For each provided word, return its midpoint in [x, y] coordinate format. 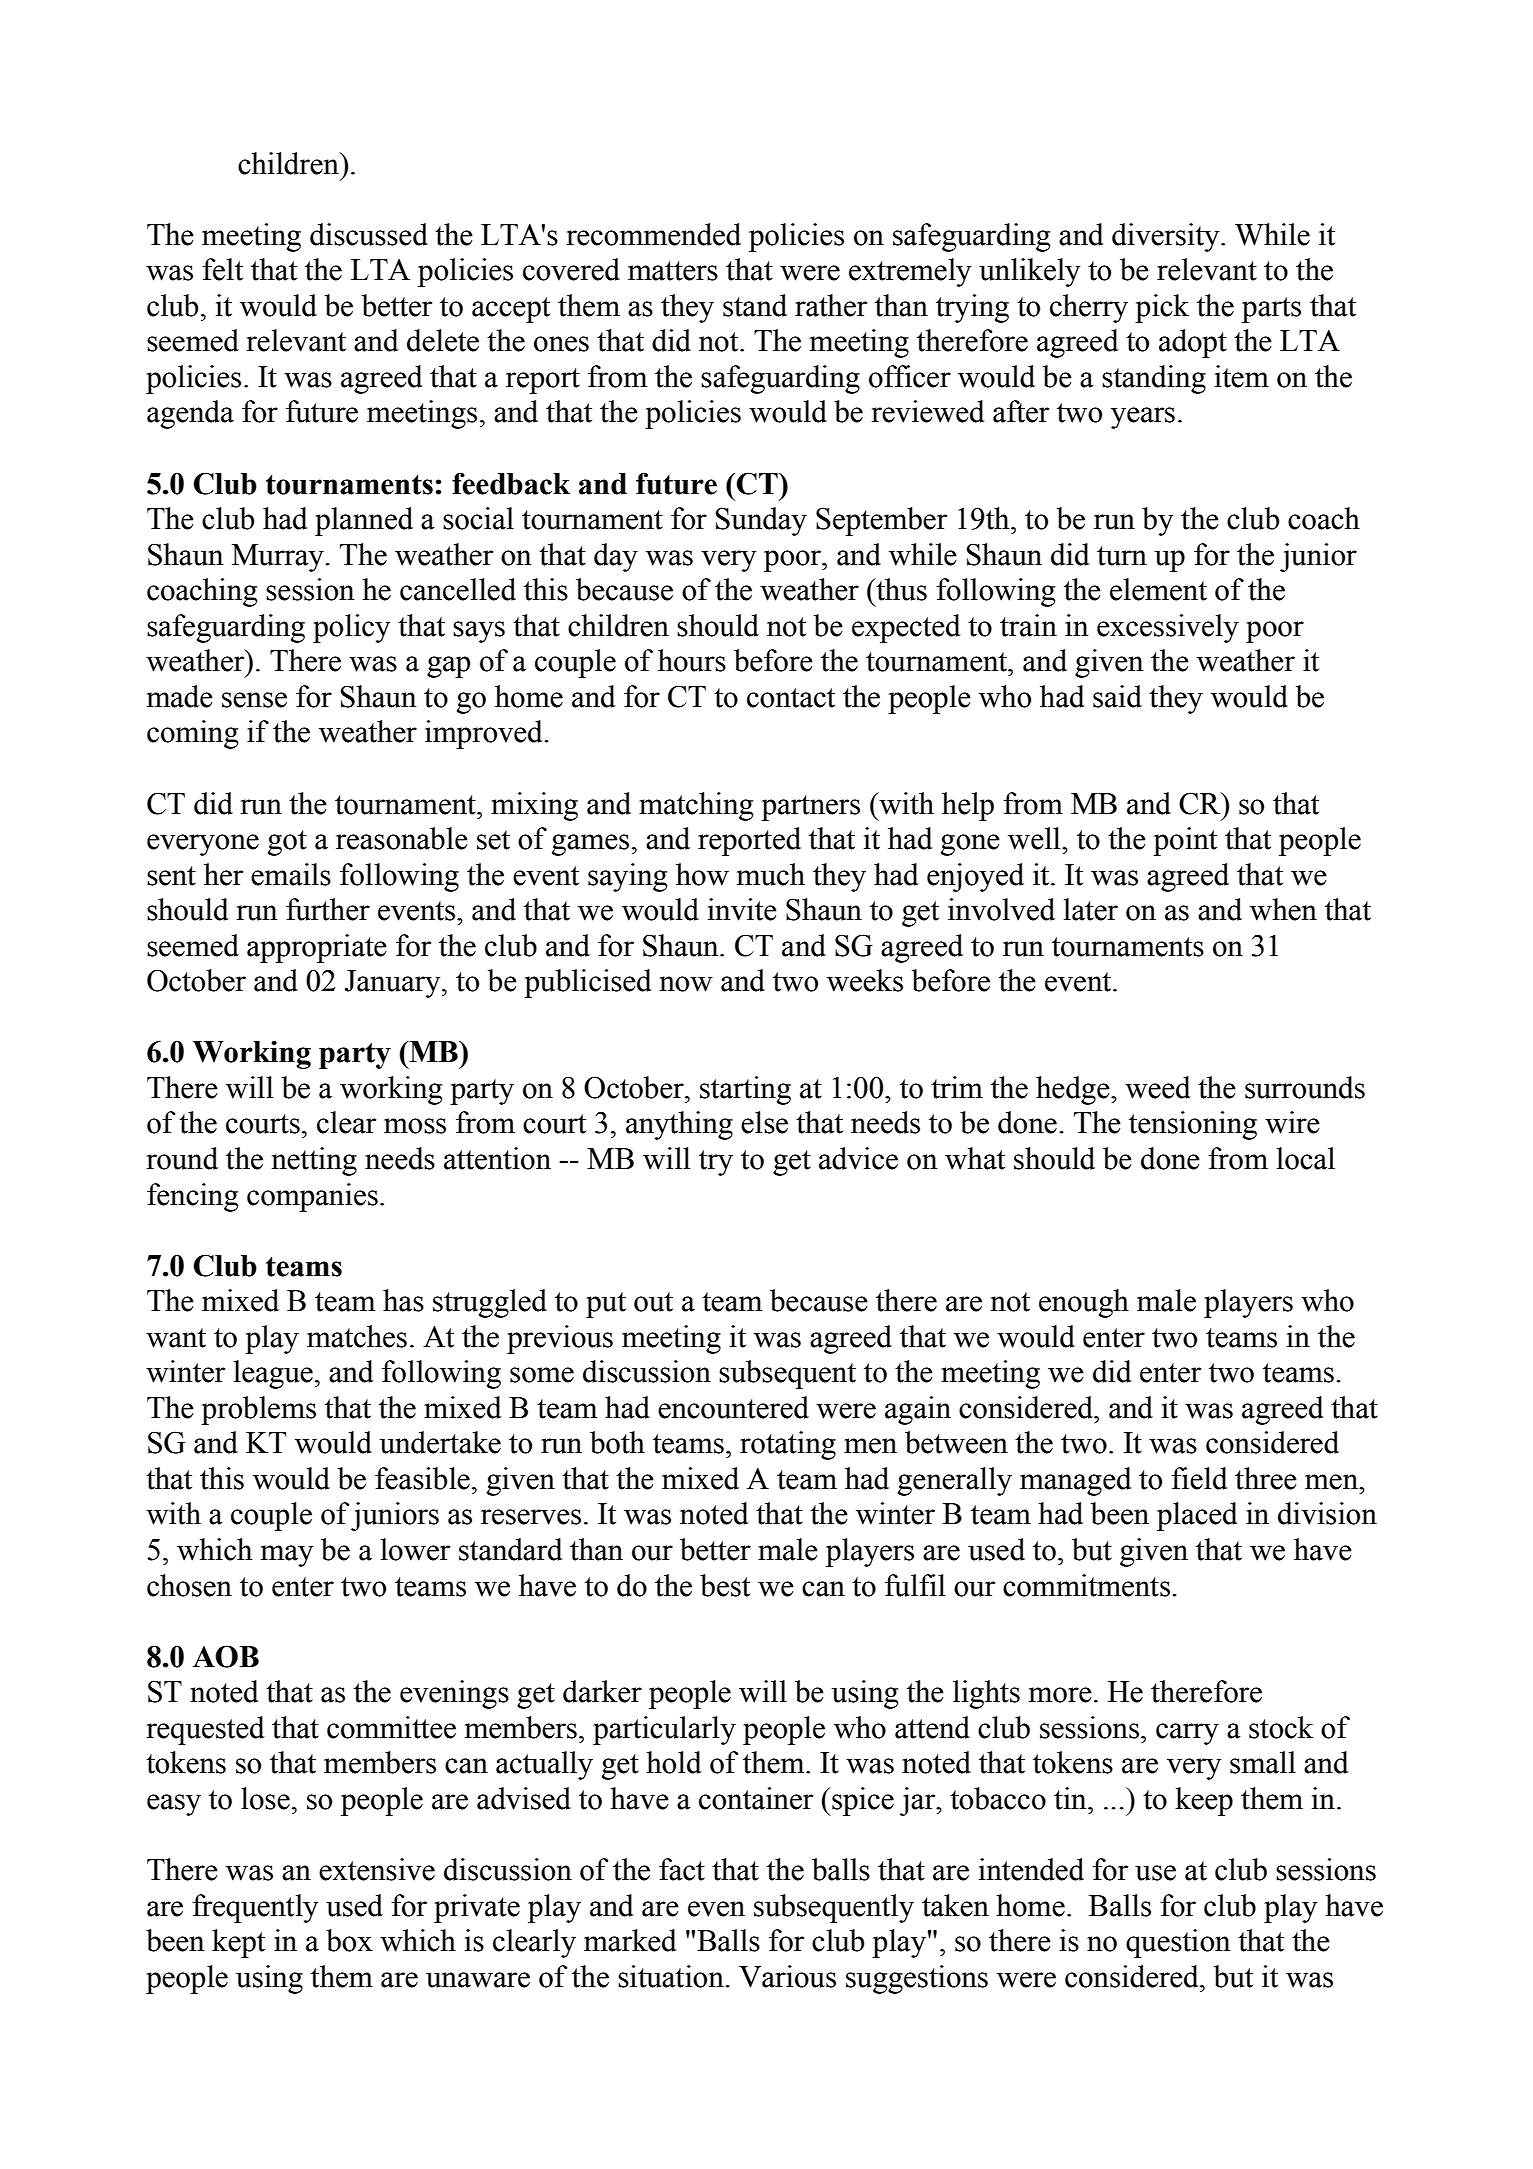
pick [1162, 308]
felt [222, 269]
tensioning [1193, 1125]
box [349, 1940]
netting [314, 1161]
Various [787, 1976]
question [1178, 1943]
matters [673, 271]
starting [745, 1090]
